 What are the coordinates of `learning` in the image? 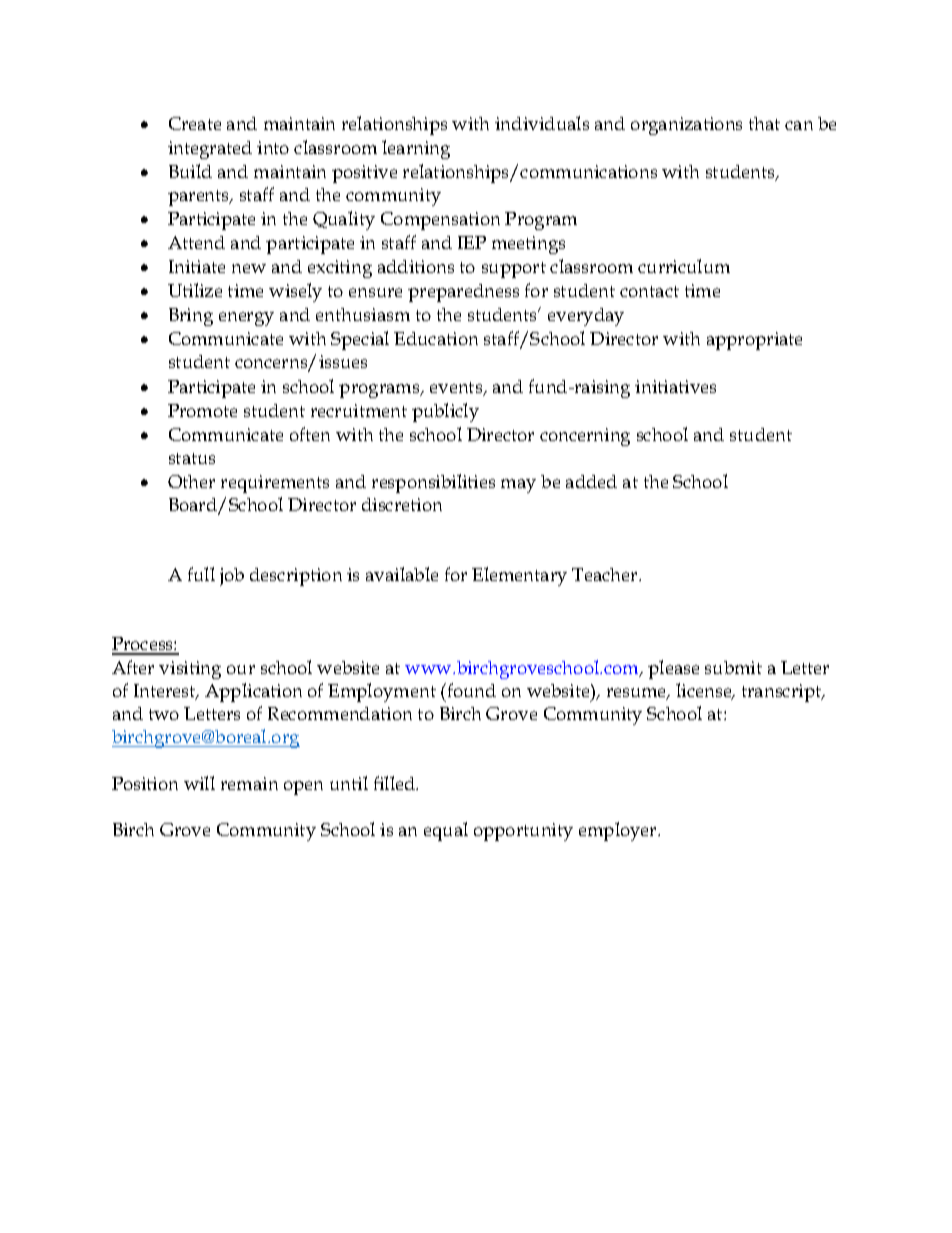 It's located at (416, 149).
